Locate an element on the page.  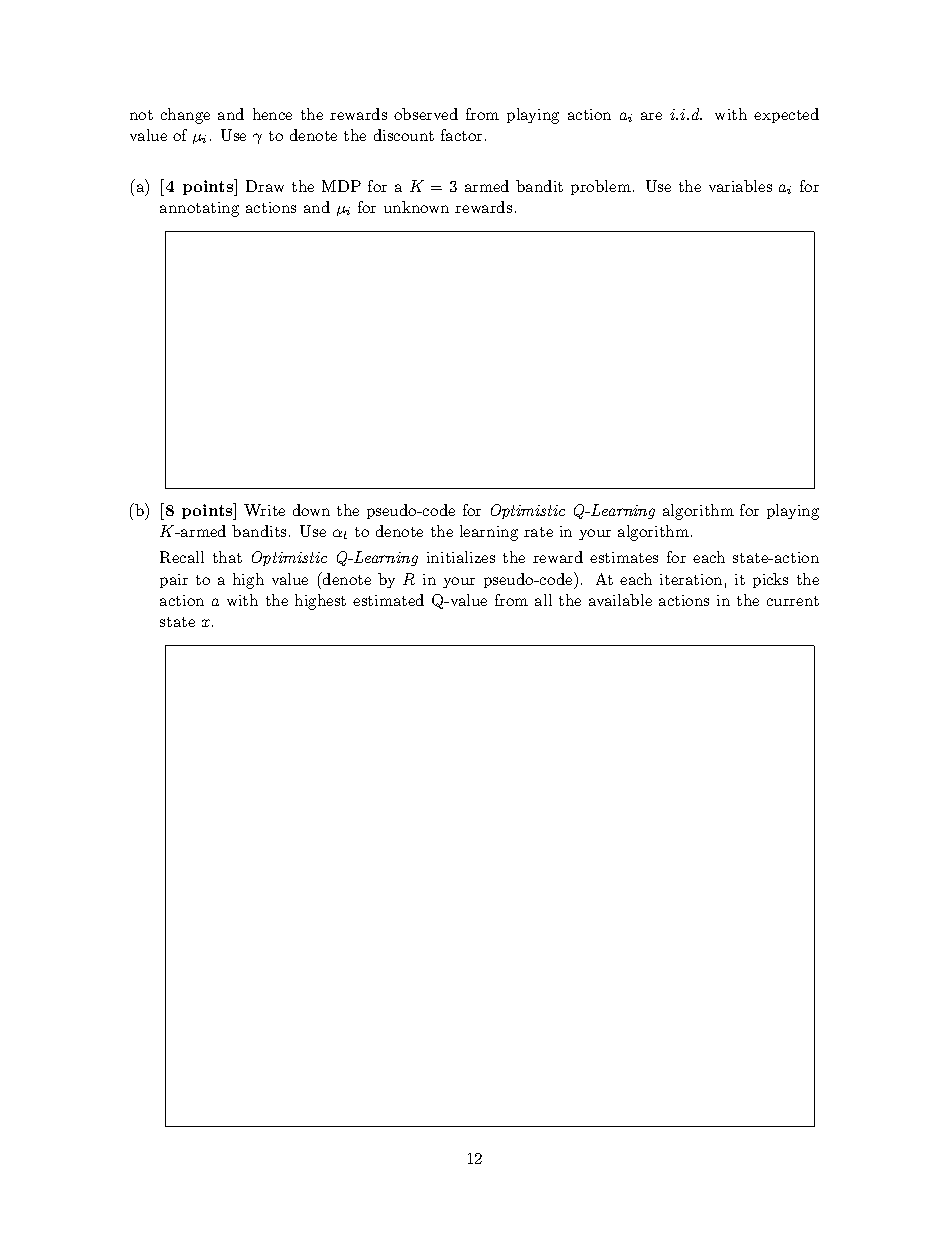
variables is located at coordinates (740, 186).
